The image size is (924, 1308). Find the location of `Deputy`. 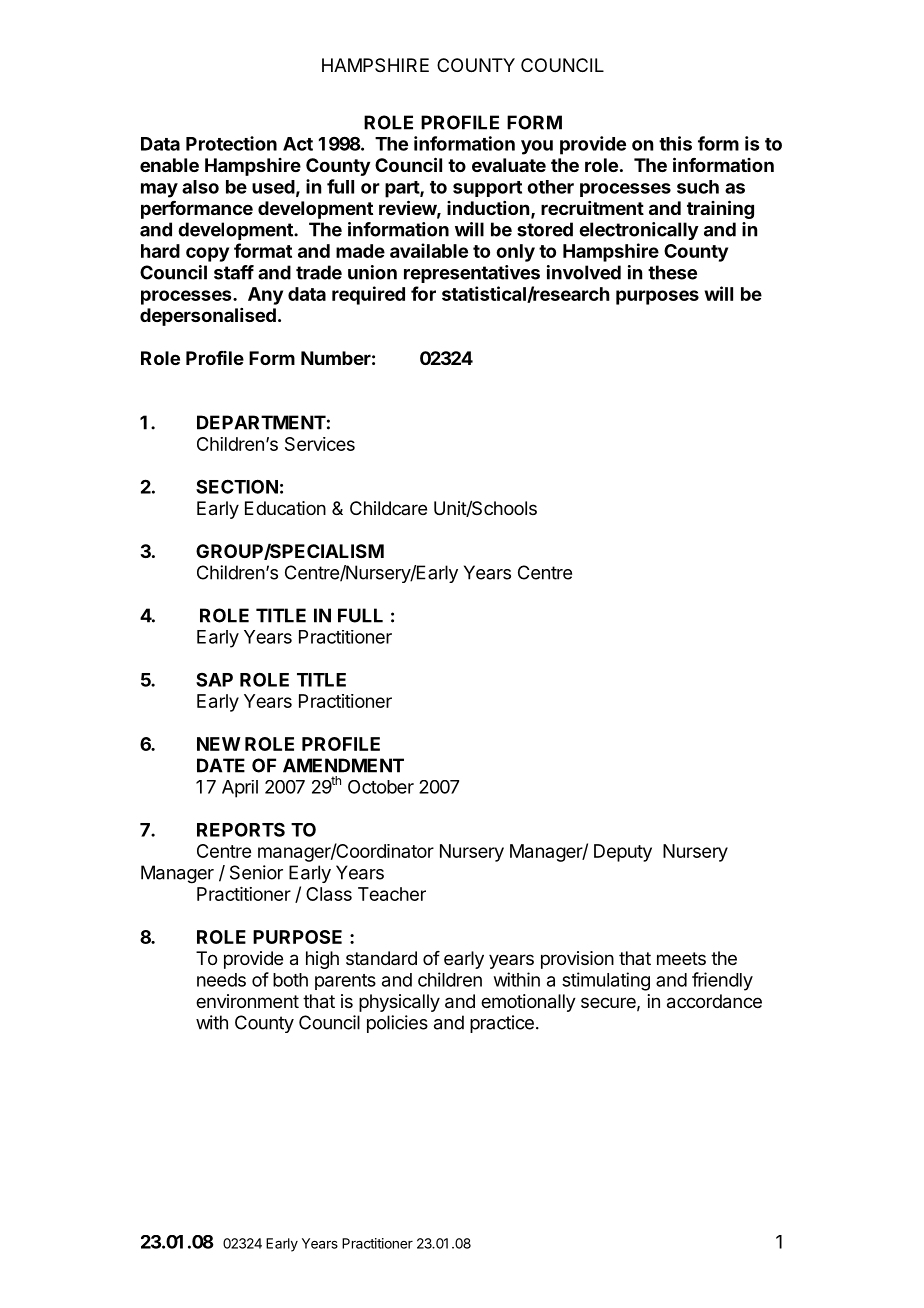

Deputy is located at coordinates (623, 853).
